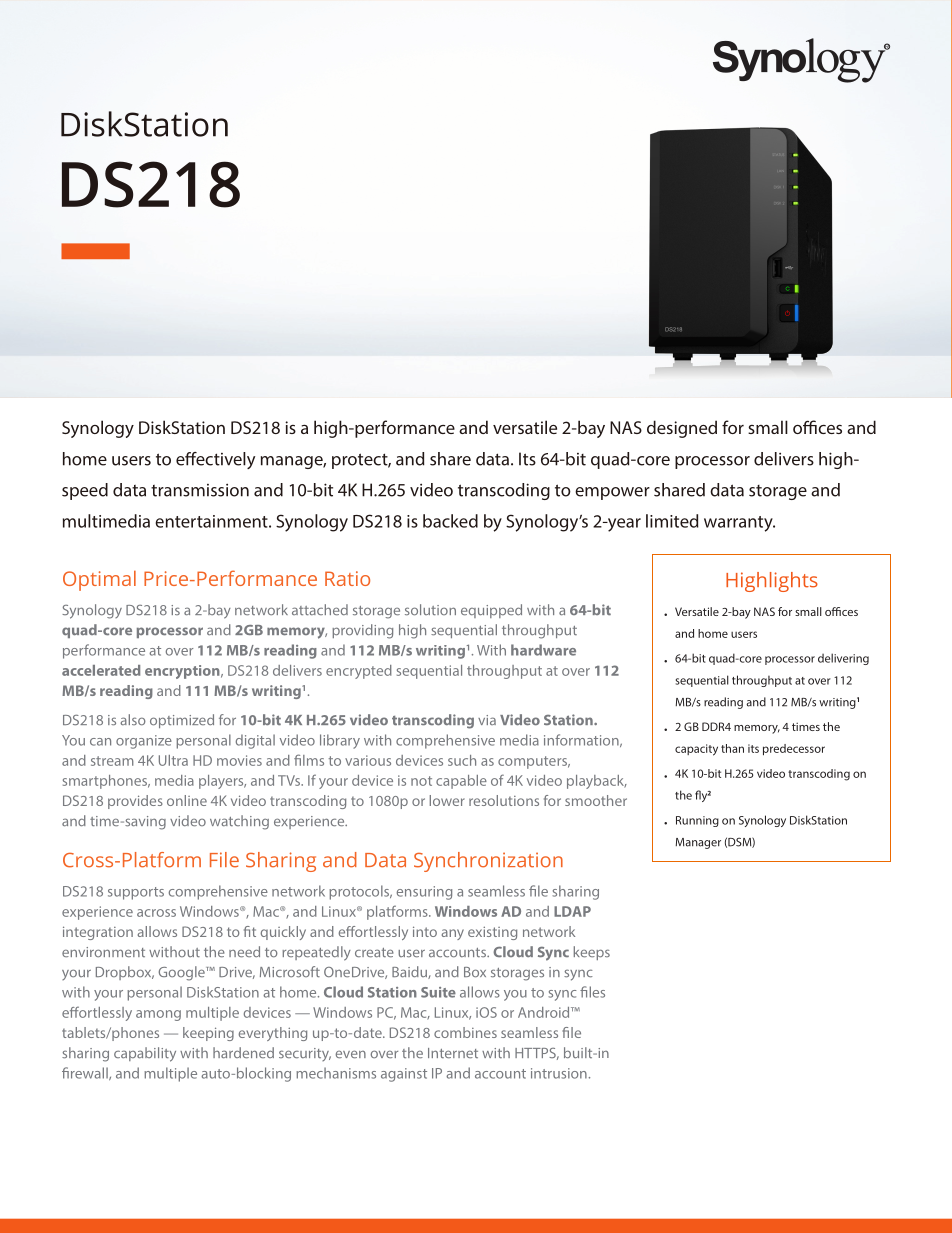  What do you see at coordinates (450, 521) in the screenshot?
I see `backed` at bounding box center [450, 521].
